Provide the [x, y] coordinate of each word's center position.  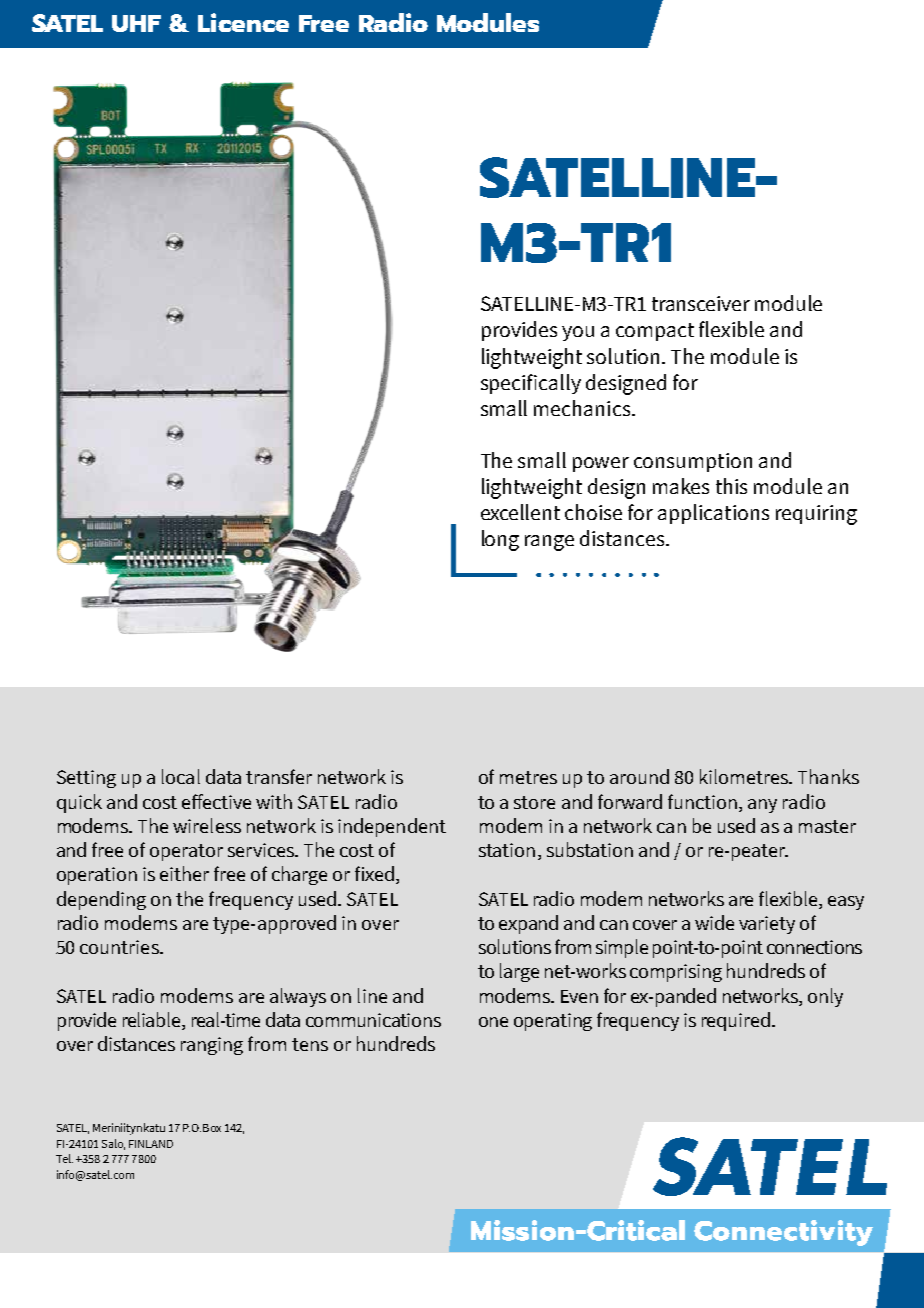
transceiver [701, 303]
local [181, 776]
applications [713, 514]
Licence [243, 22]
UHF [136, 23]
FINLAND [151, 1144]
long [500, 540]
